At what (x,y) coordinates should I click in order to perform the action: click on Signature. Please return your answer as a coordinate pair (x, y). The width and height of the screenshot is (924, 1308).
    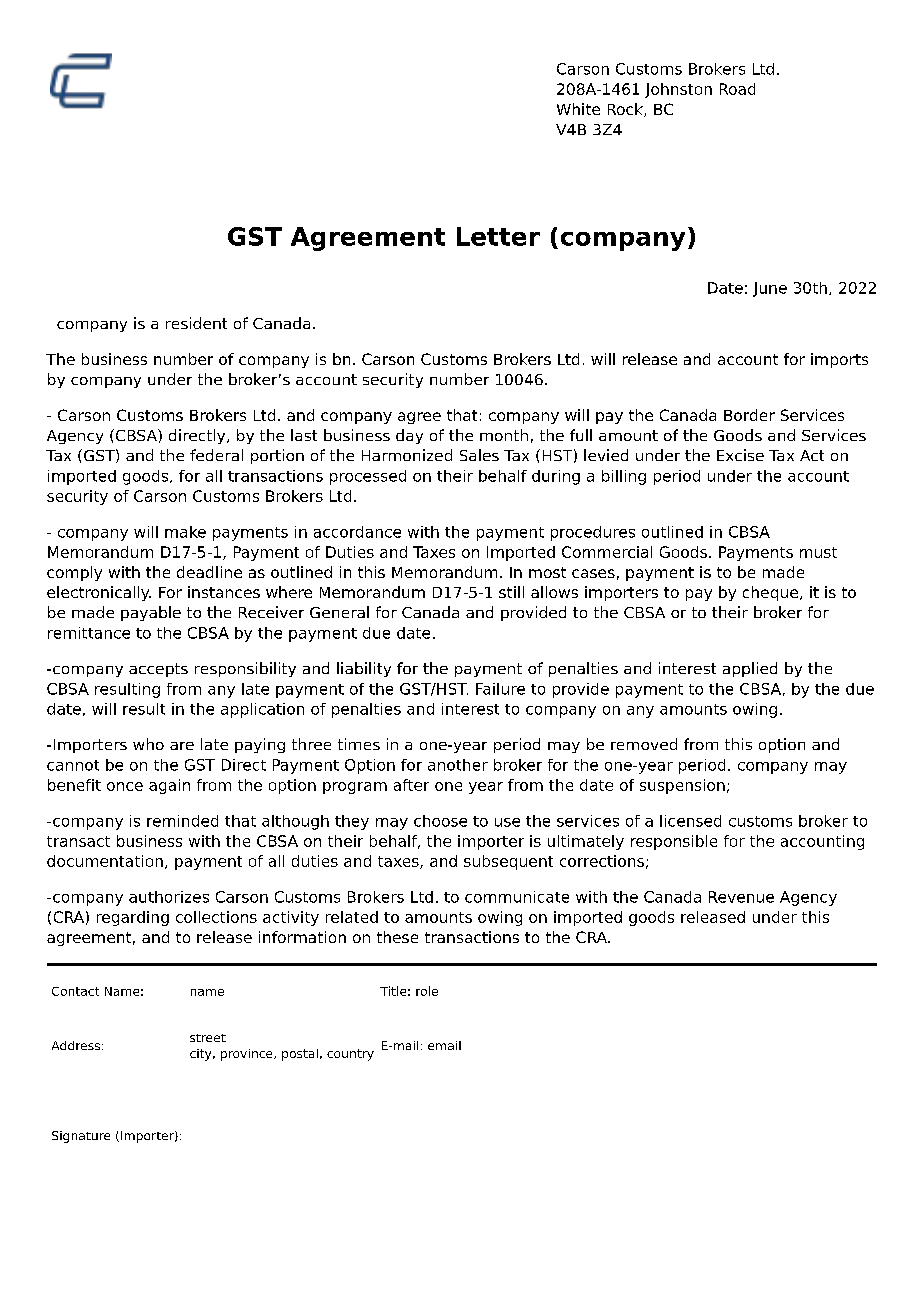
    Looking at the image, I should click on (81, 1137).
